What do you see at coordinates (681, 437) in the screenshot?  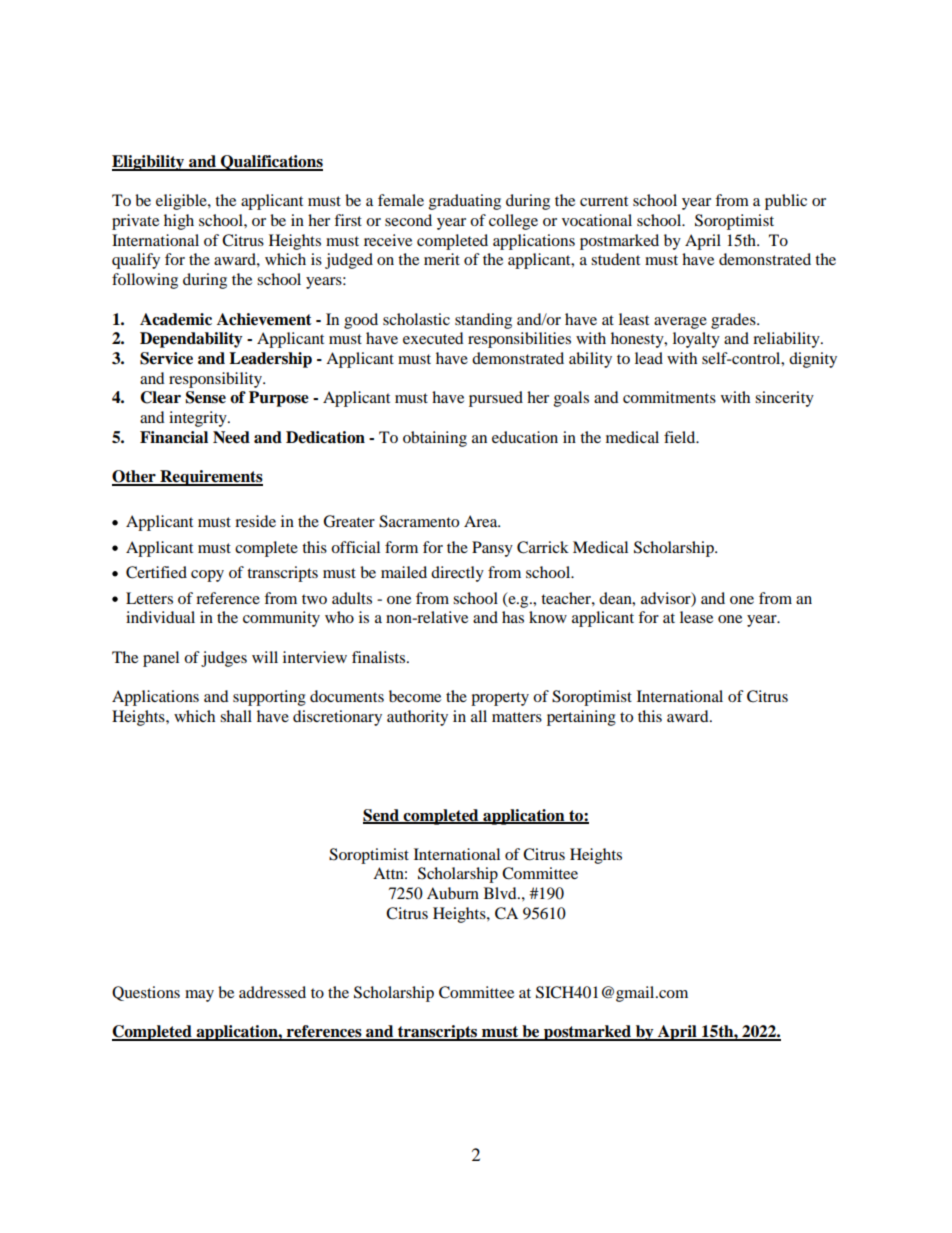 I see `field` at bounding box center [681, 437].
